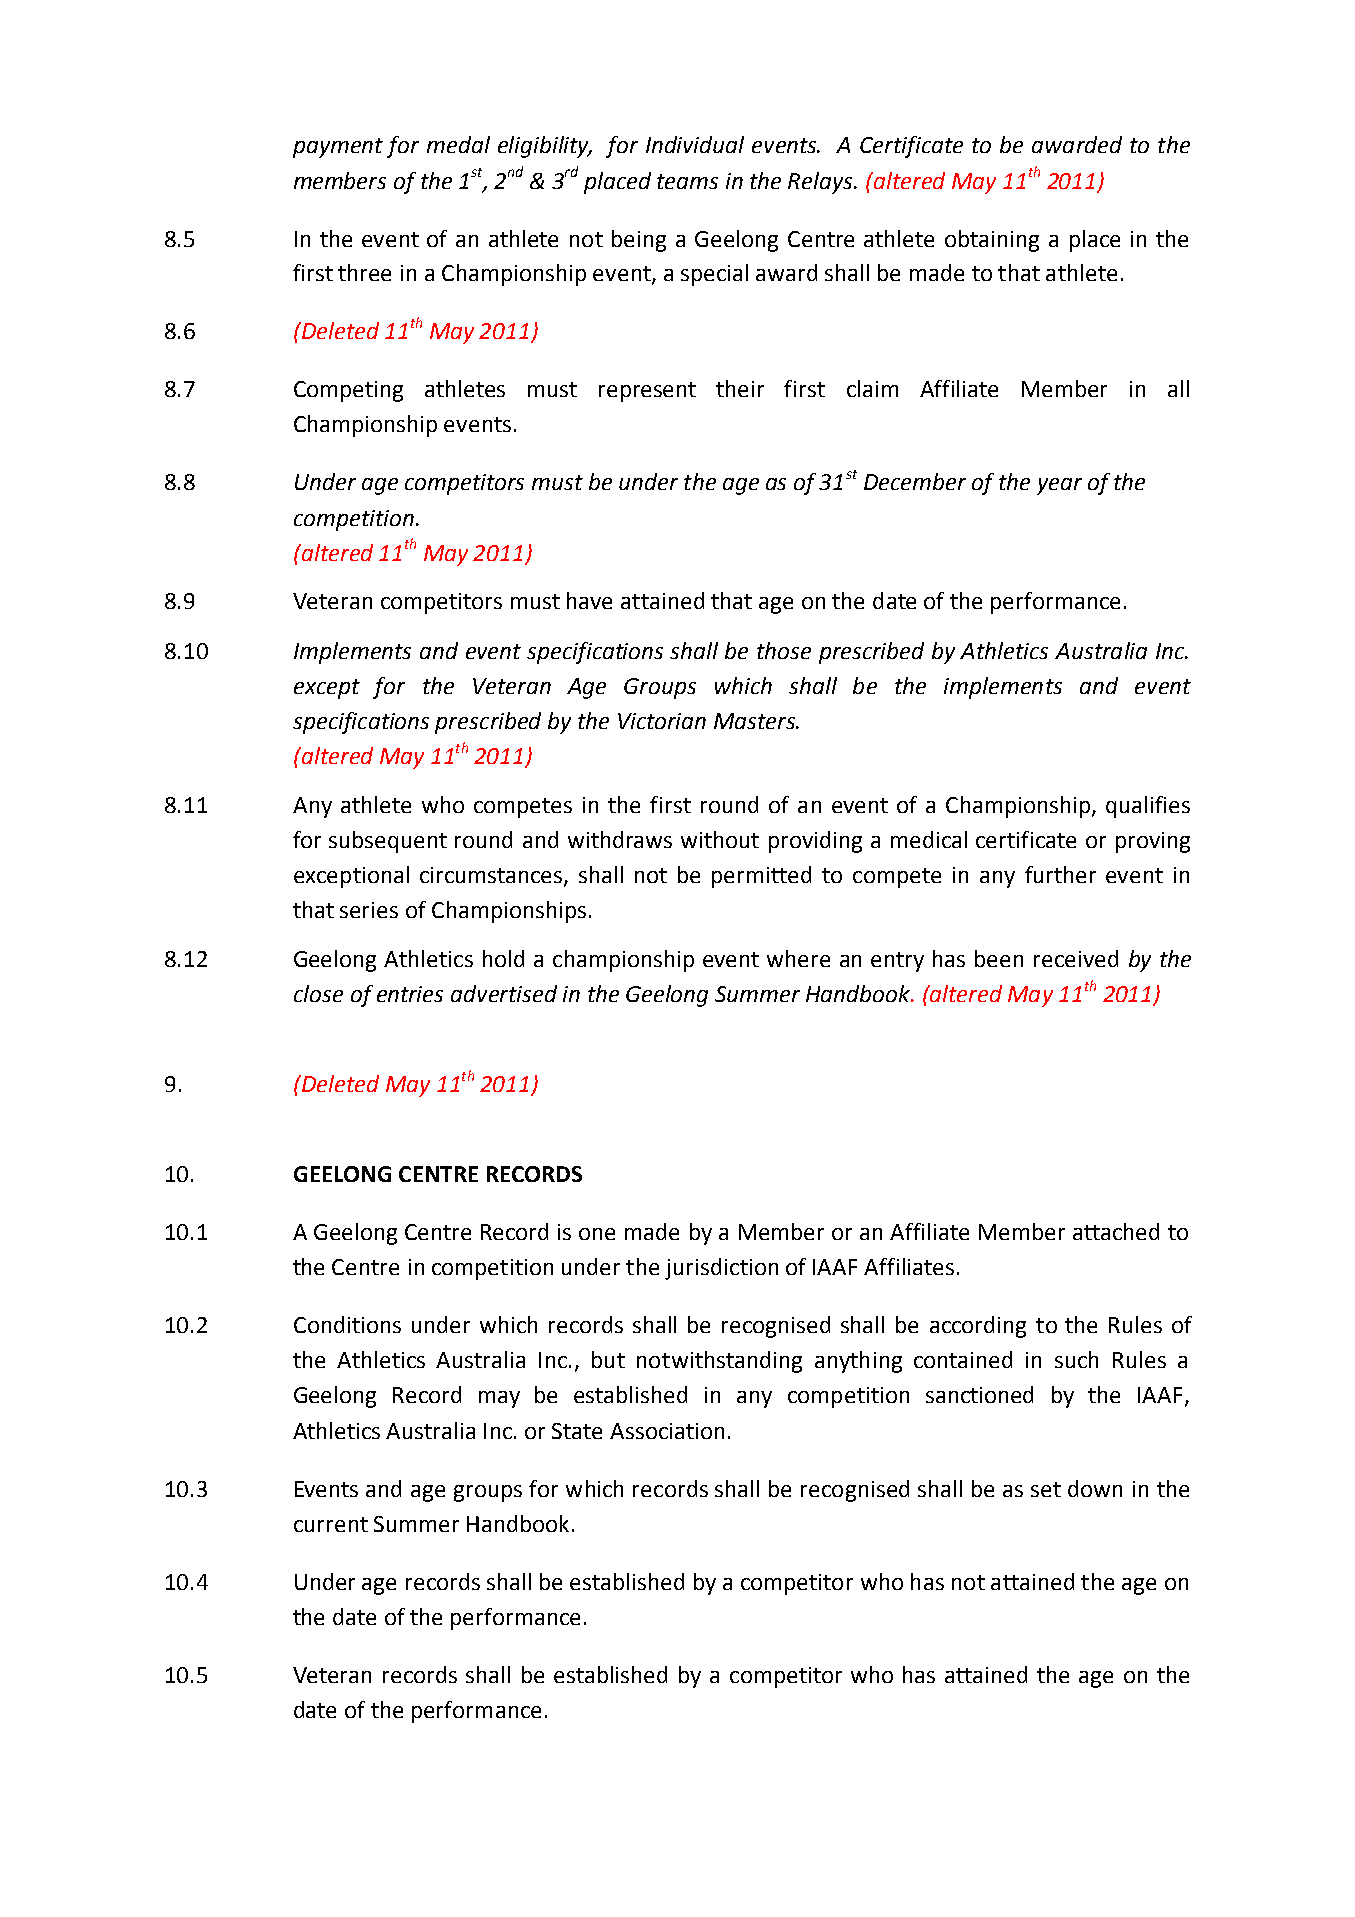  Describe the element at coordinates (410, 994) in the page. I see `entries` at that location.
